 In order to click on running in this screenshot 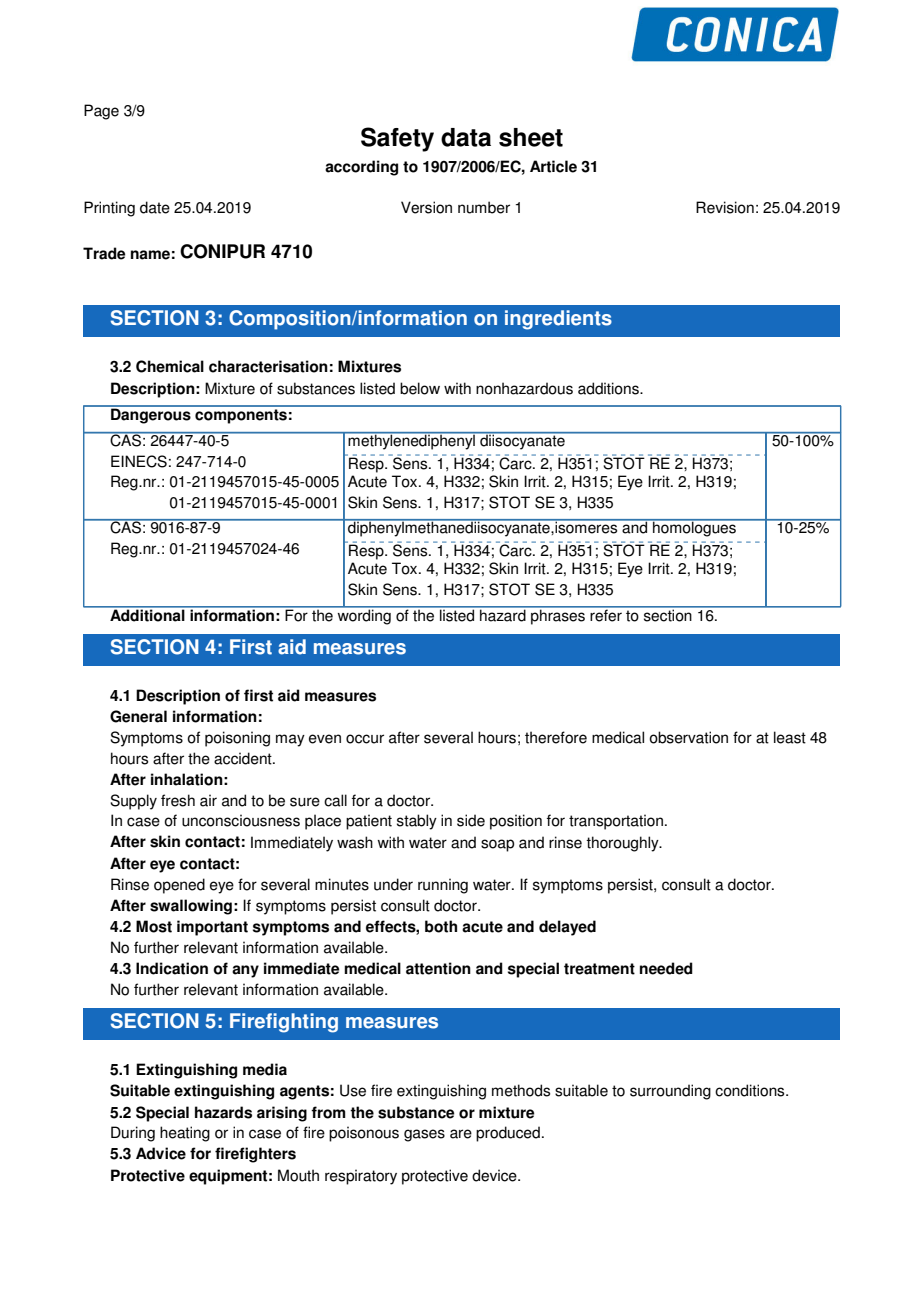, I will do `click(443, 886)`.
